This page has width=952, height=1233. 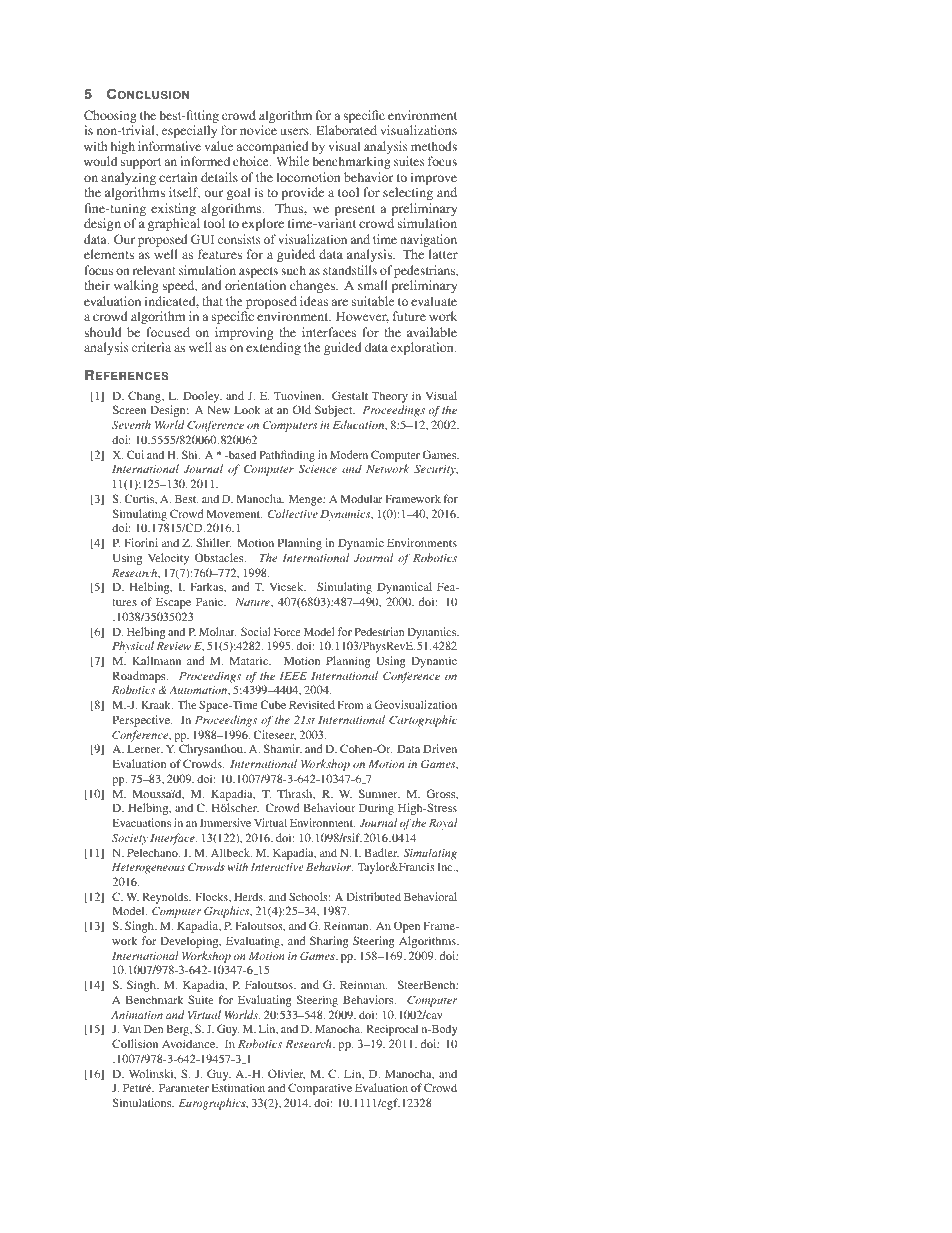 What do you see at coordinates (423, 721) in the page?
I see `Cartographic` at bounding box center [423, 721].
